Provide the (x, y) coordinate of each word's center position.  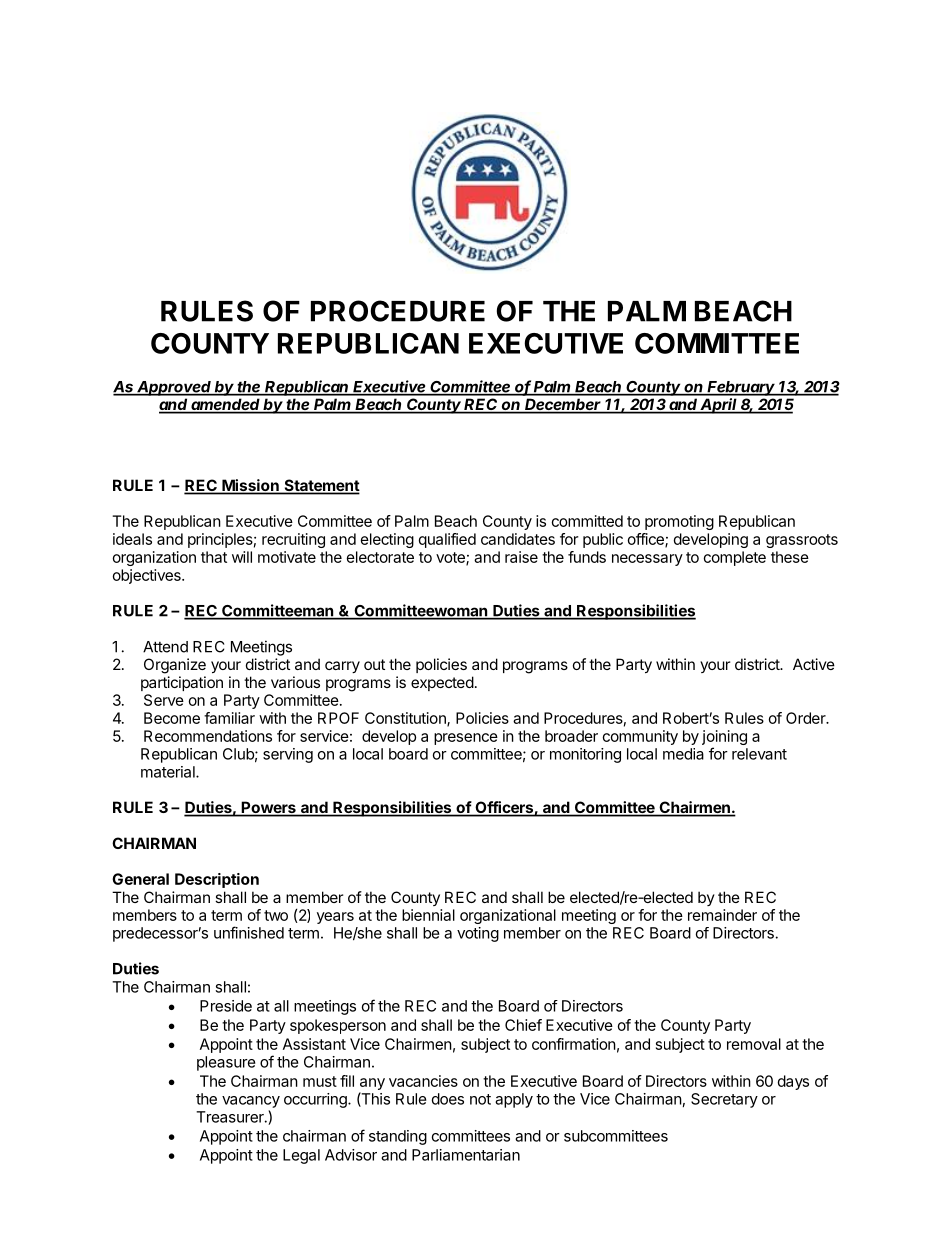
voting (478, 934)
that (214, 557)
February (742, 388)
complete (735, 558)
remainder (722, 915)
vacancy (251, 1102)
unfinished (249, 932)
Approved (174, 388)
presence (466, 739)
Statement (321, 486)
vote (451, 558)
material (169, 772)
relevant (759, 754)
